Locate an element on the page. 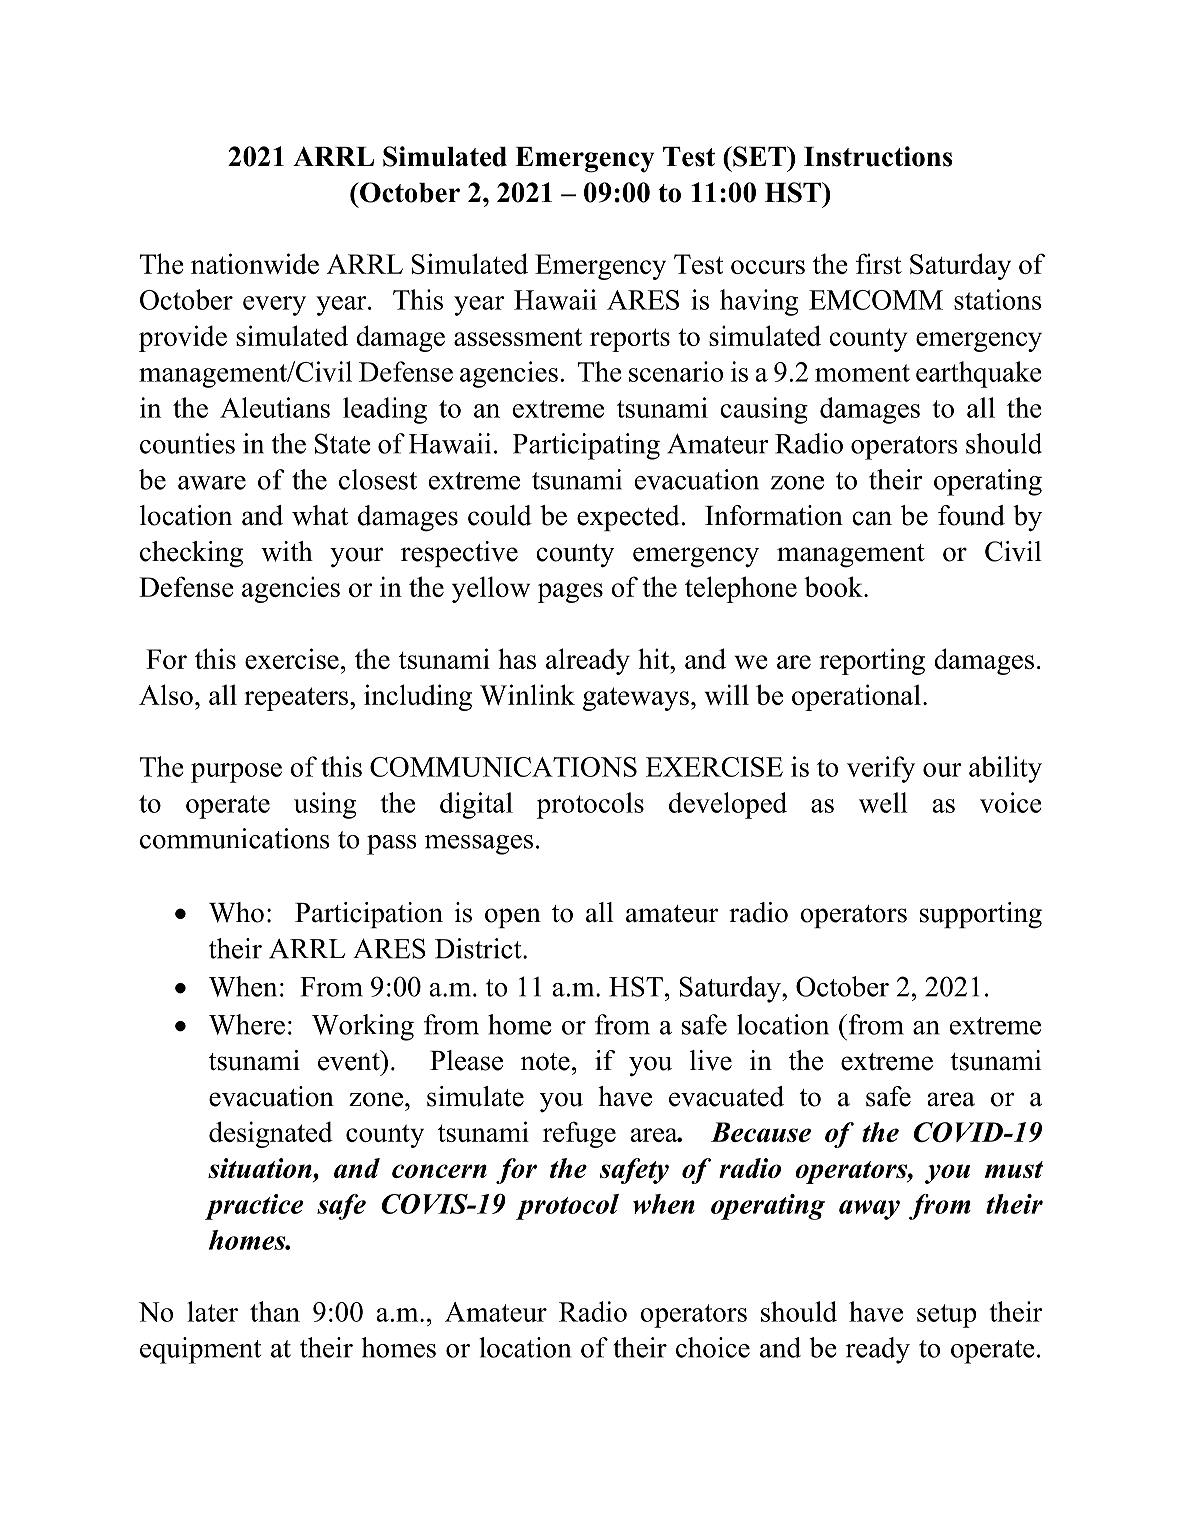  occurs is located at coordinates (768, 267).
